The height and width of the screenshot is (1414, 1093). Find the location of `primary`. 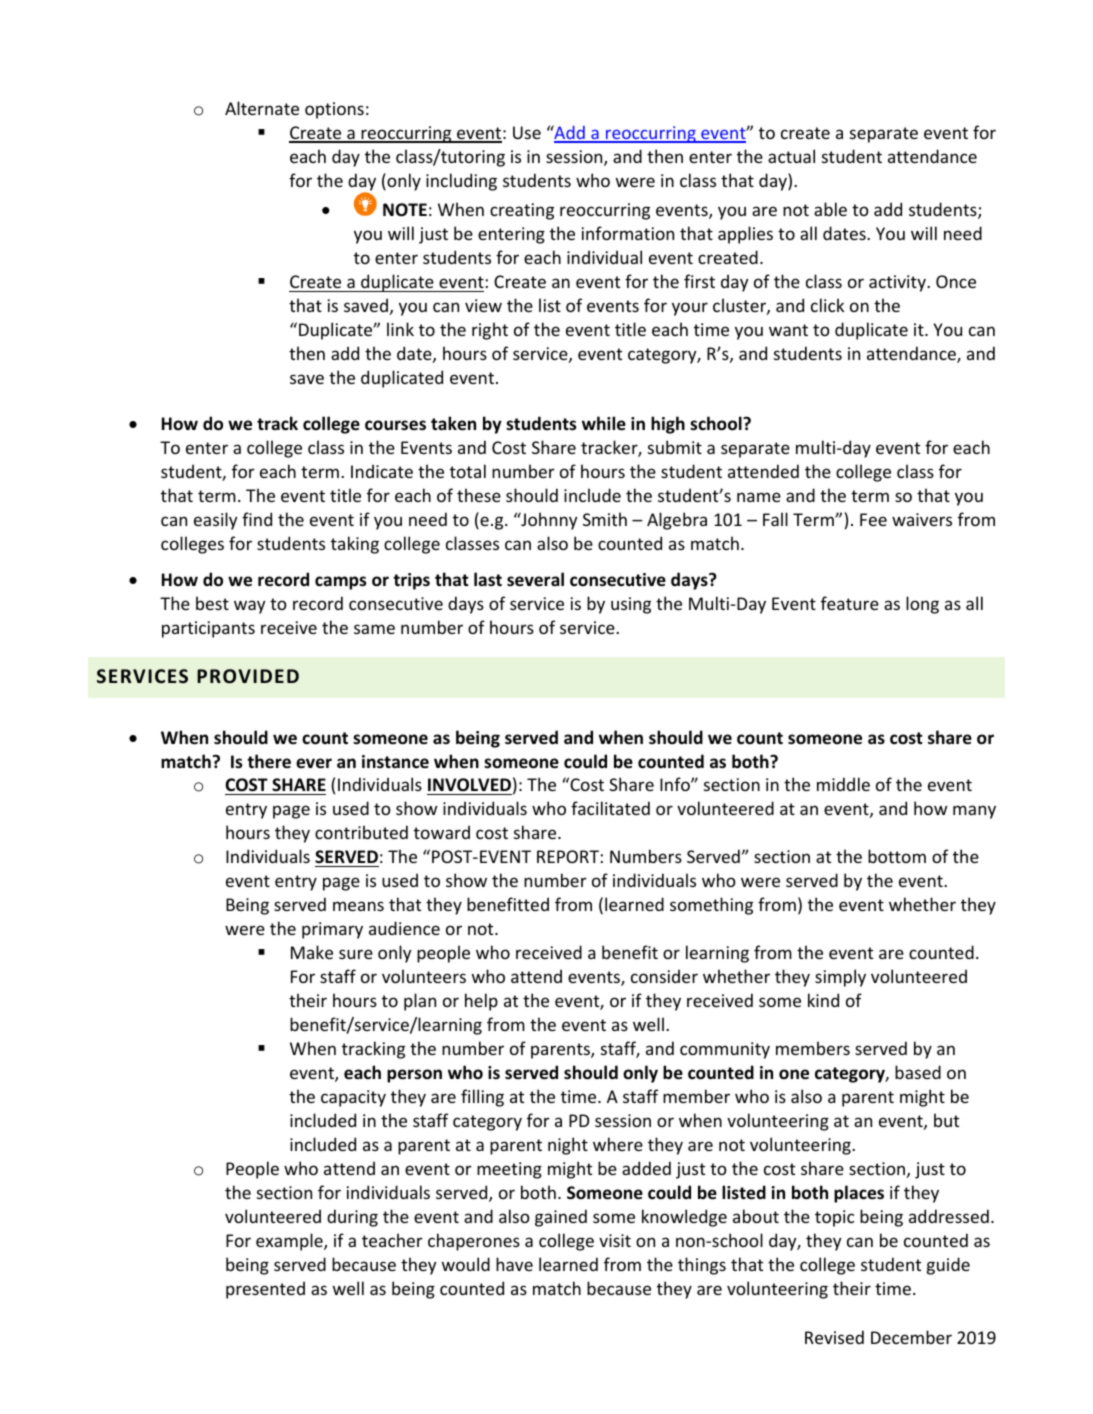

primary is located at coordinates (332, 930).
